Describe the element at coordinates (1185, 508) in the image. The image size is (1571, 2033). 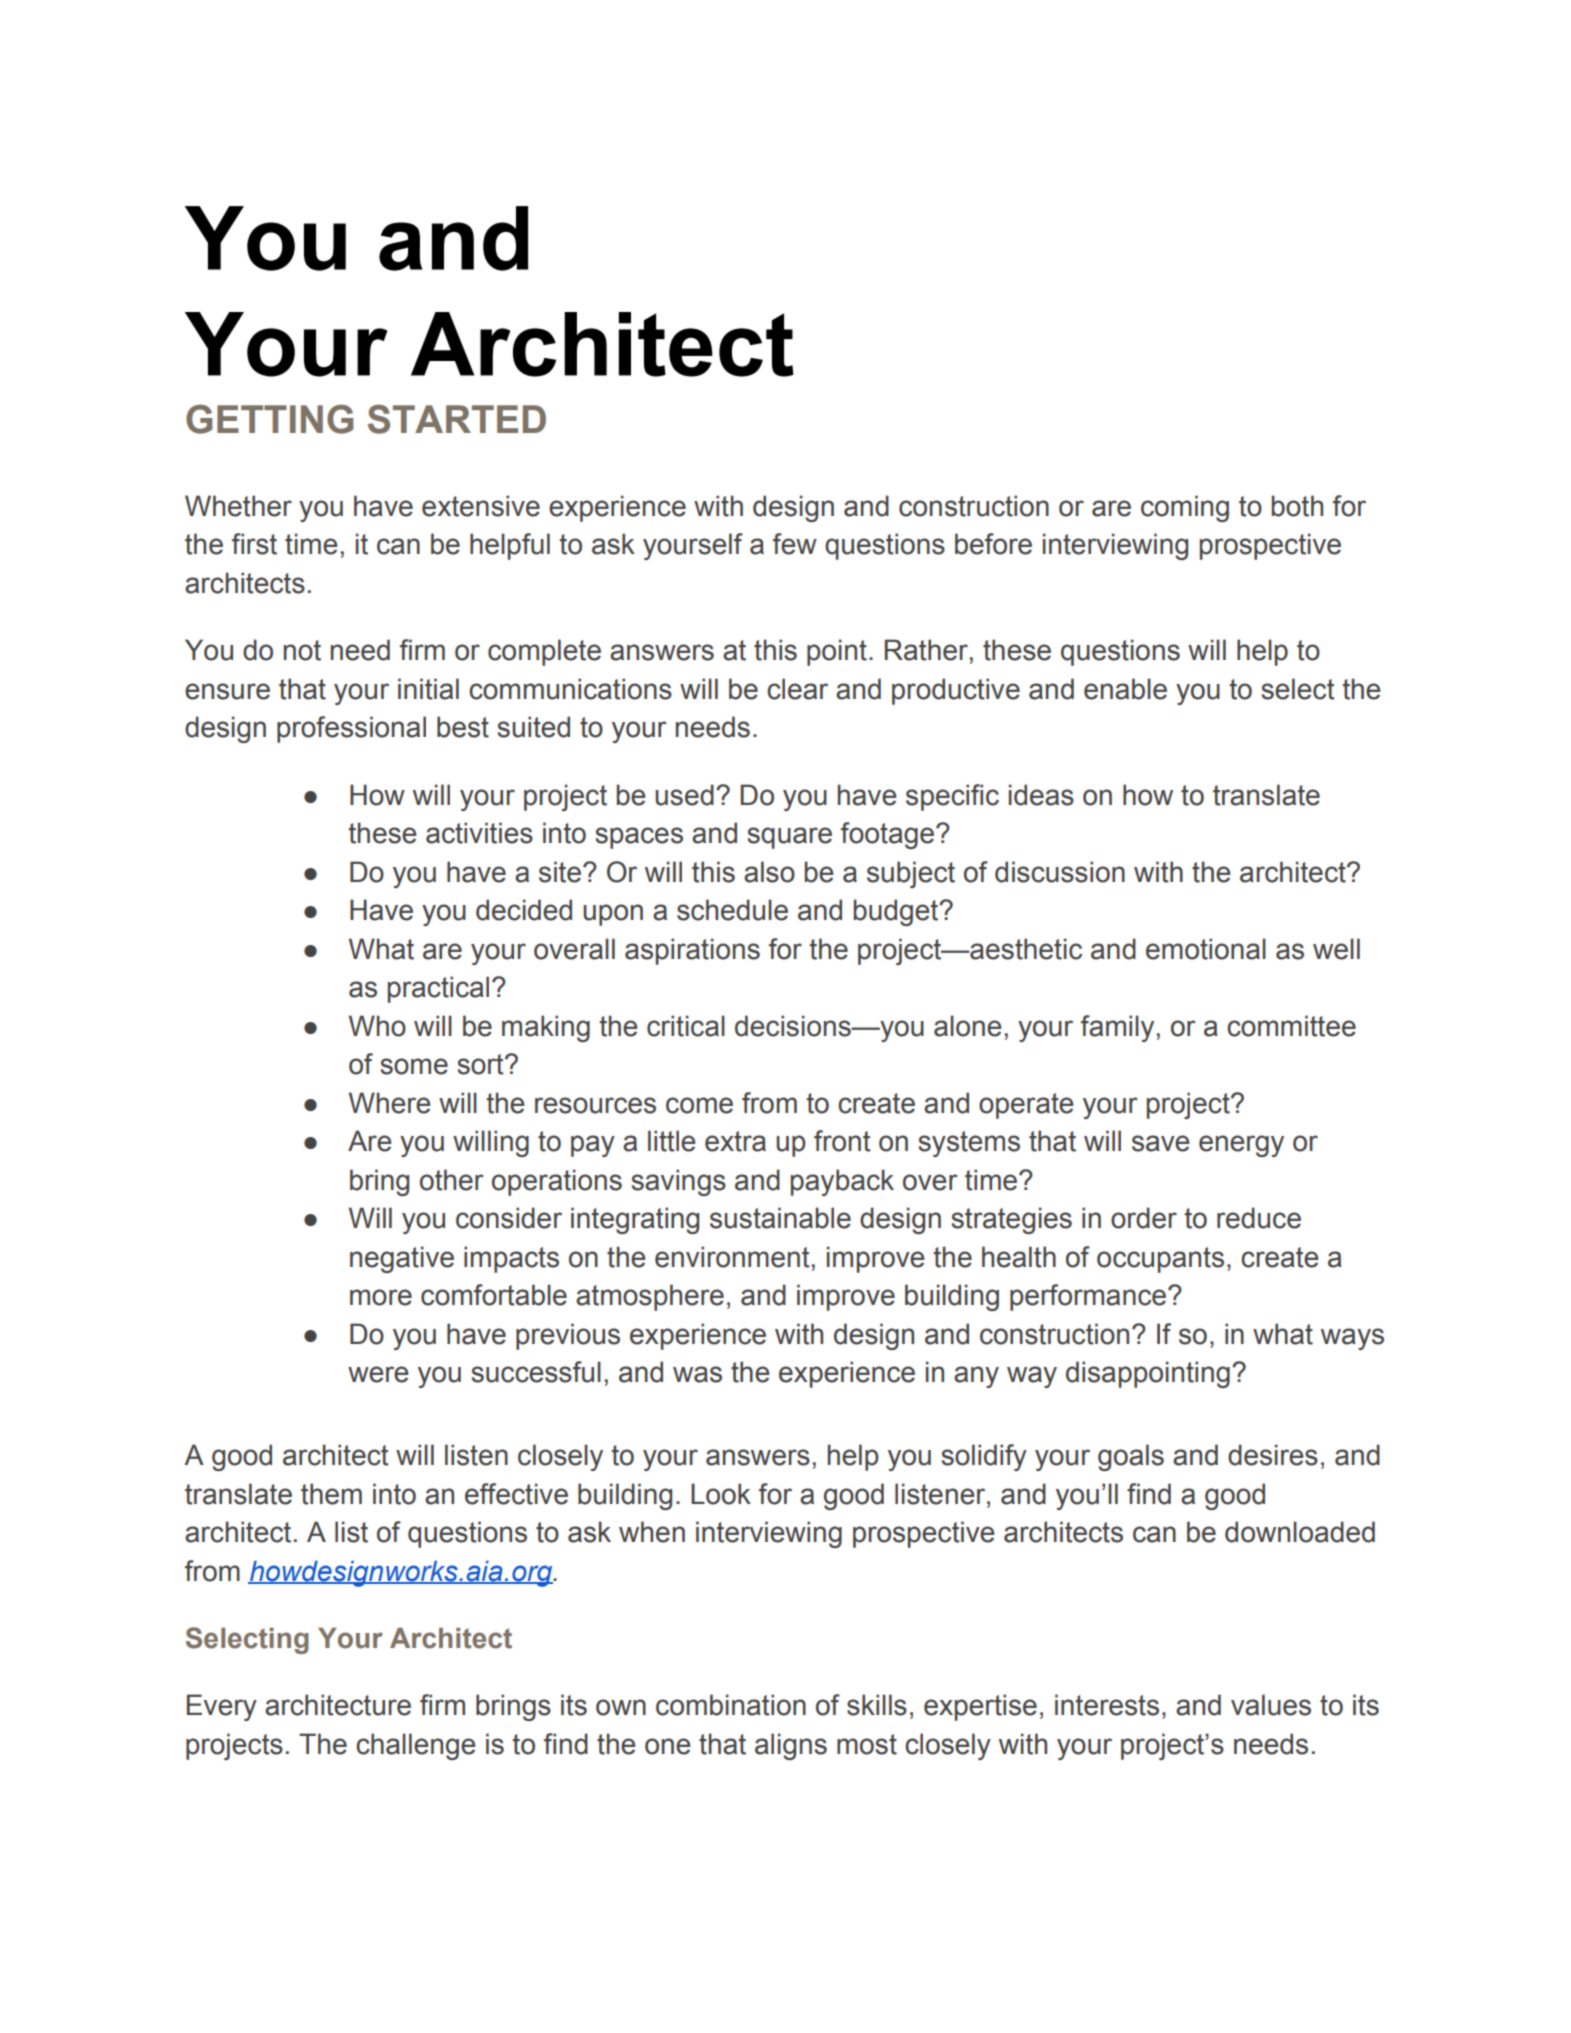
I see `coming` at that location.
